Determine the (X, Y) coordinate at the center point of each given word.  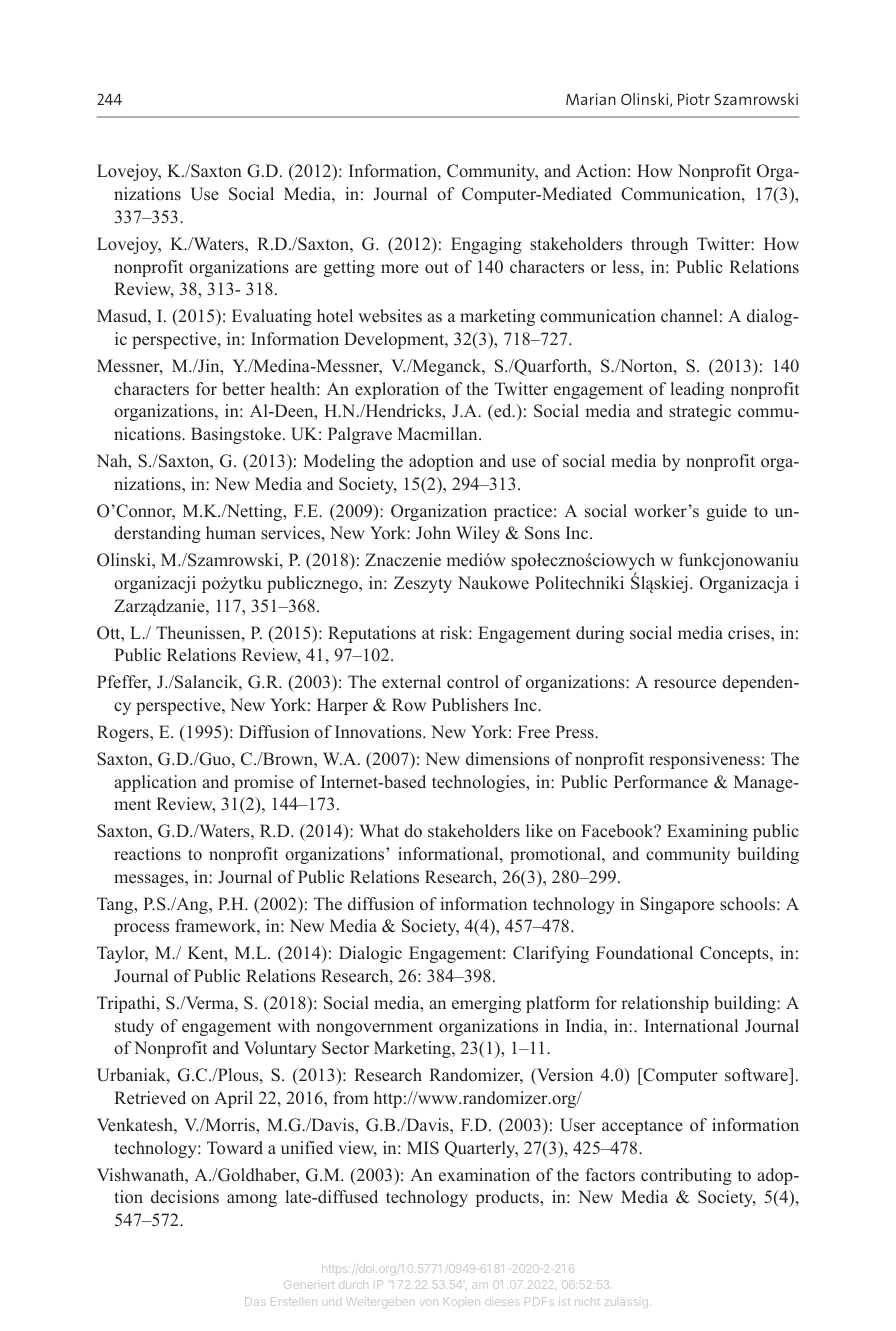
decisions (185, 1197)
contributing (686, 1176)
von (429, 1303)
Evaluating (272, 317)
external (411, 682)
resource (685, 684)
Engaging (486, 245)
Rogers (124, 733)
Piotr (694, 99)
